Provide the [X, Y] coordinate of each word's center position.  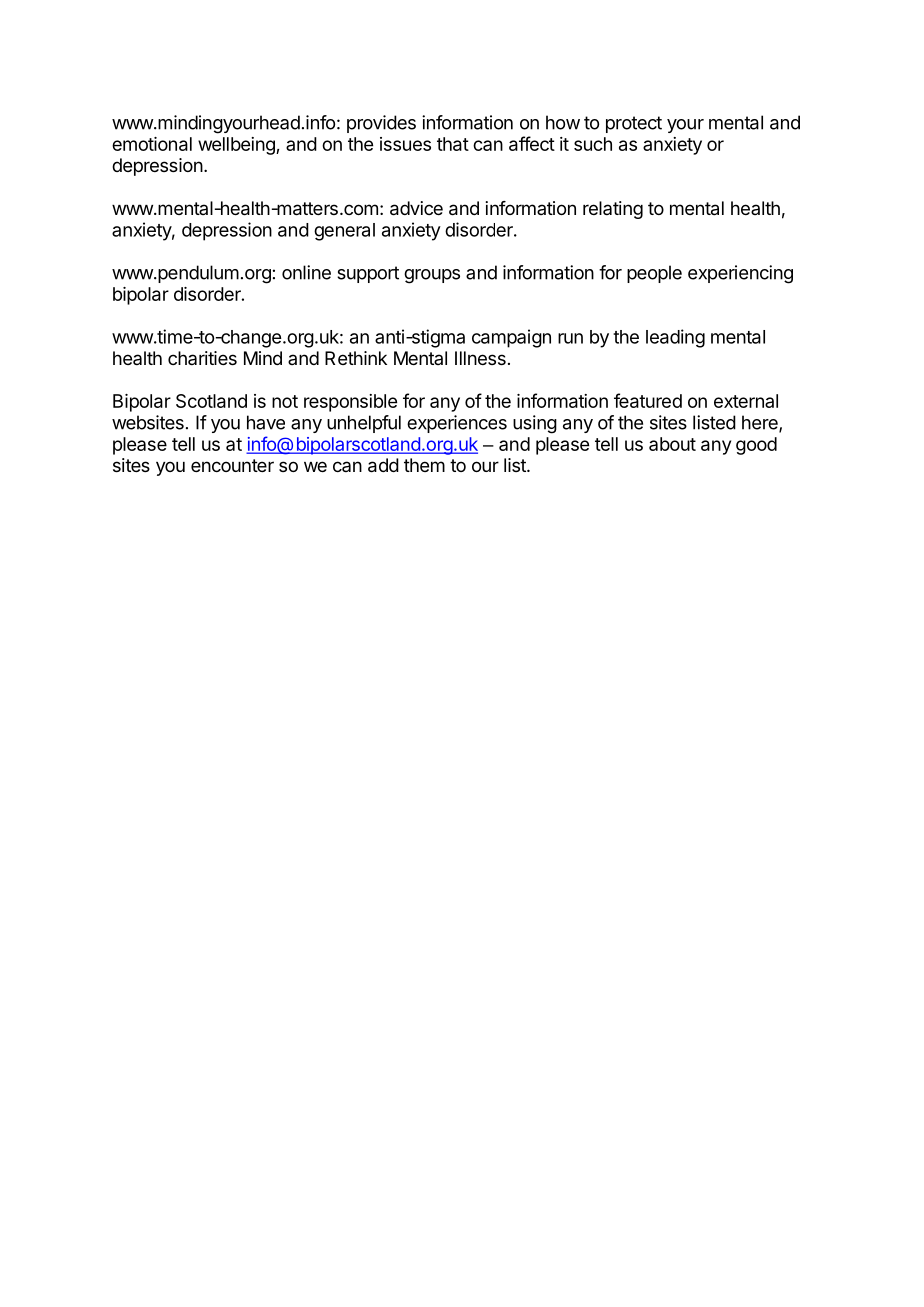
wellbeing [237, 146]
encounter [232, 465]
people [654, 274]
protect [634, 124]
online [306, 272]
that [453, 144]
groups [432, 276]
